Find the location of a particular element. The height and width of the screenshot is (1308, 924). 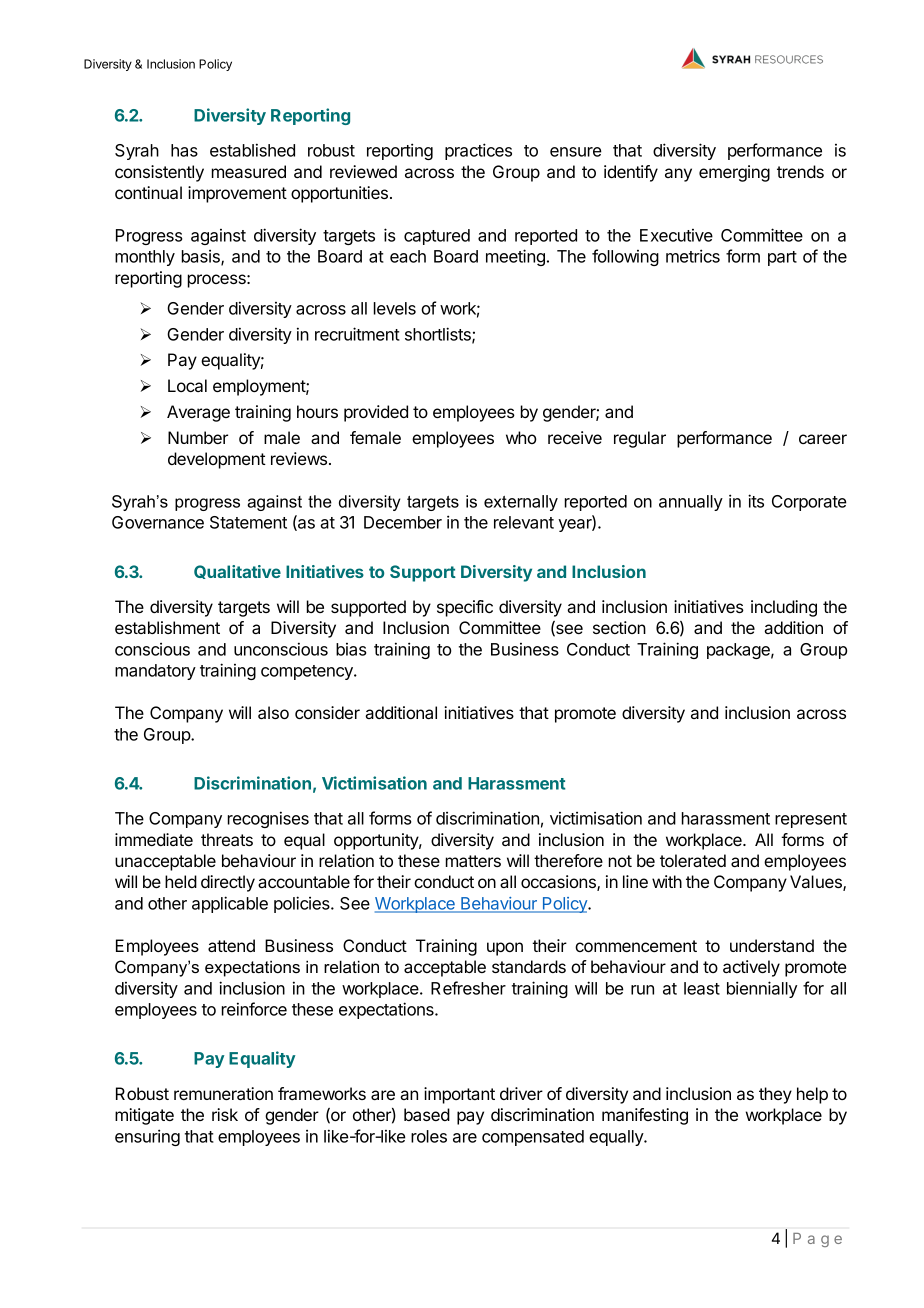

matters is located at coordinates (473, 861).
